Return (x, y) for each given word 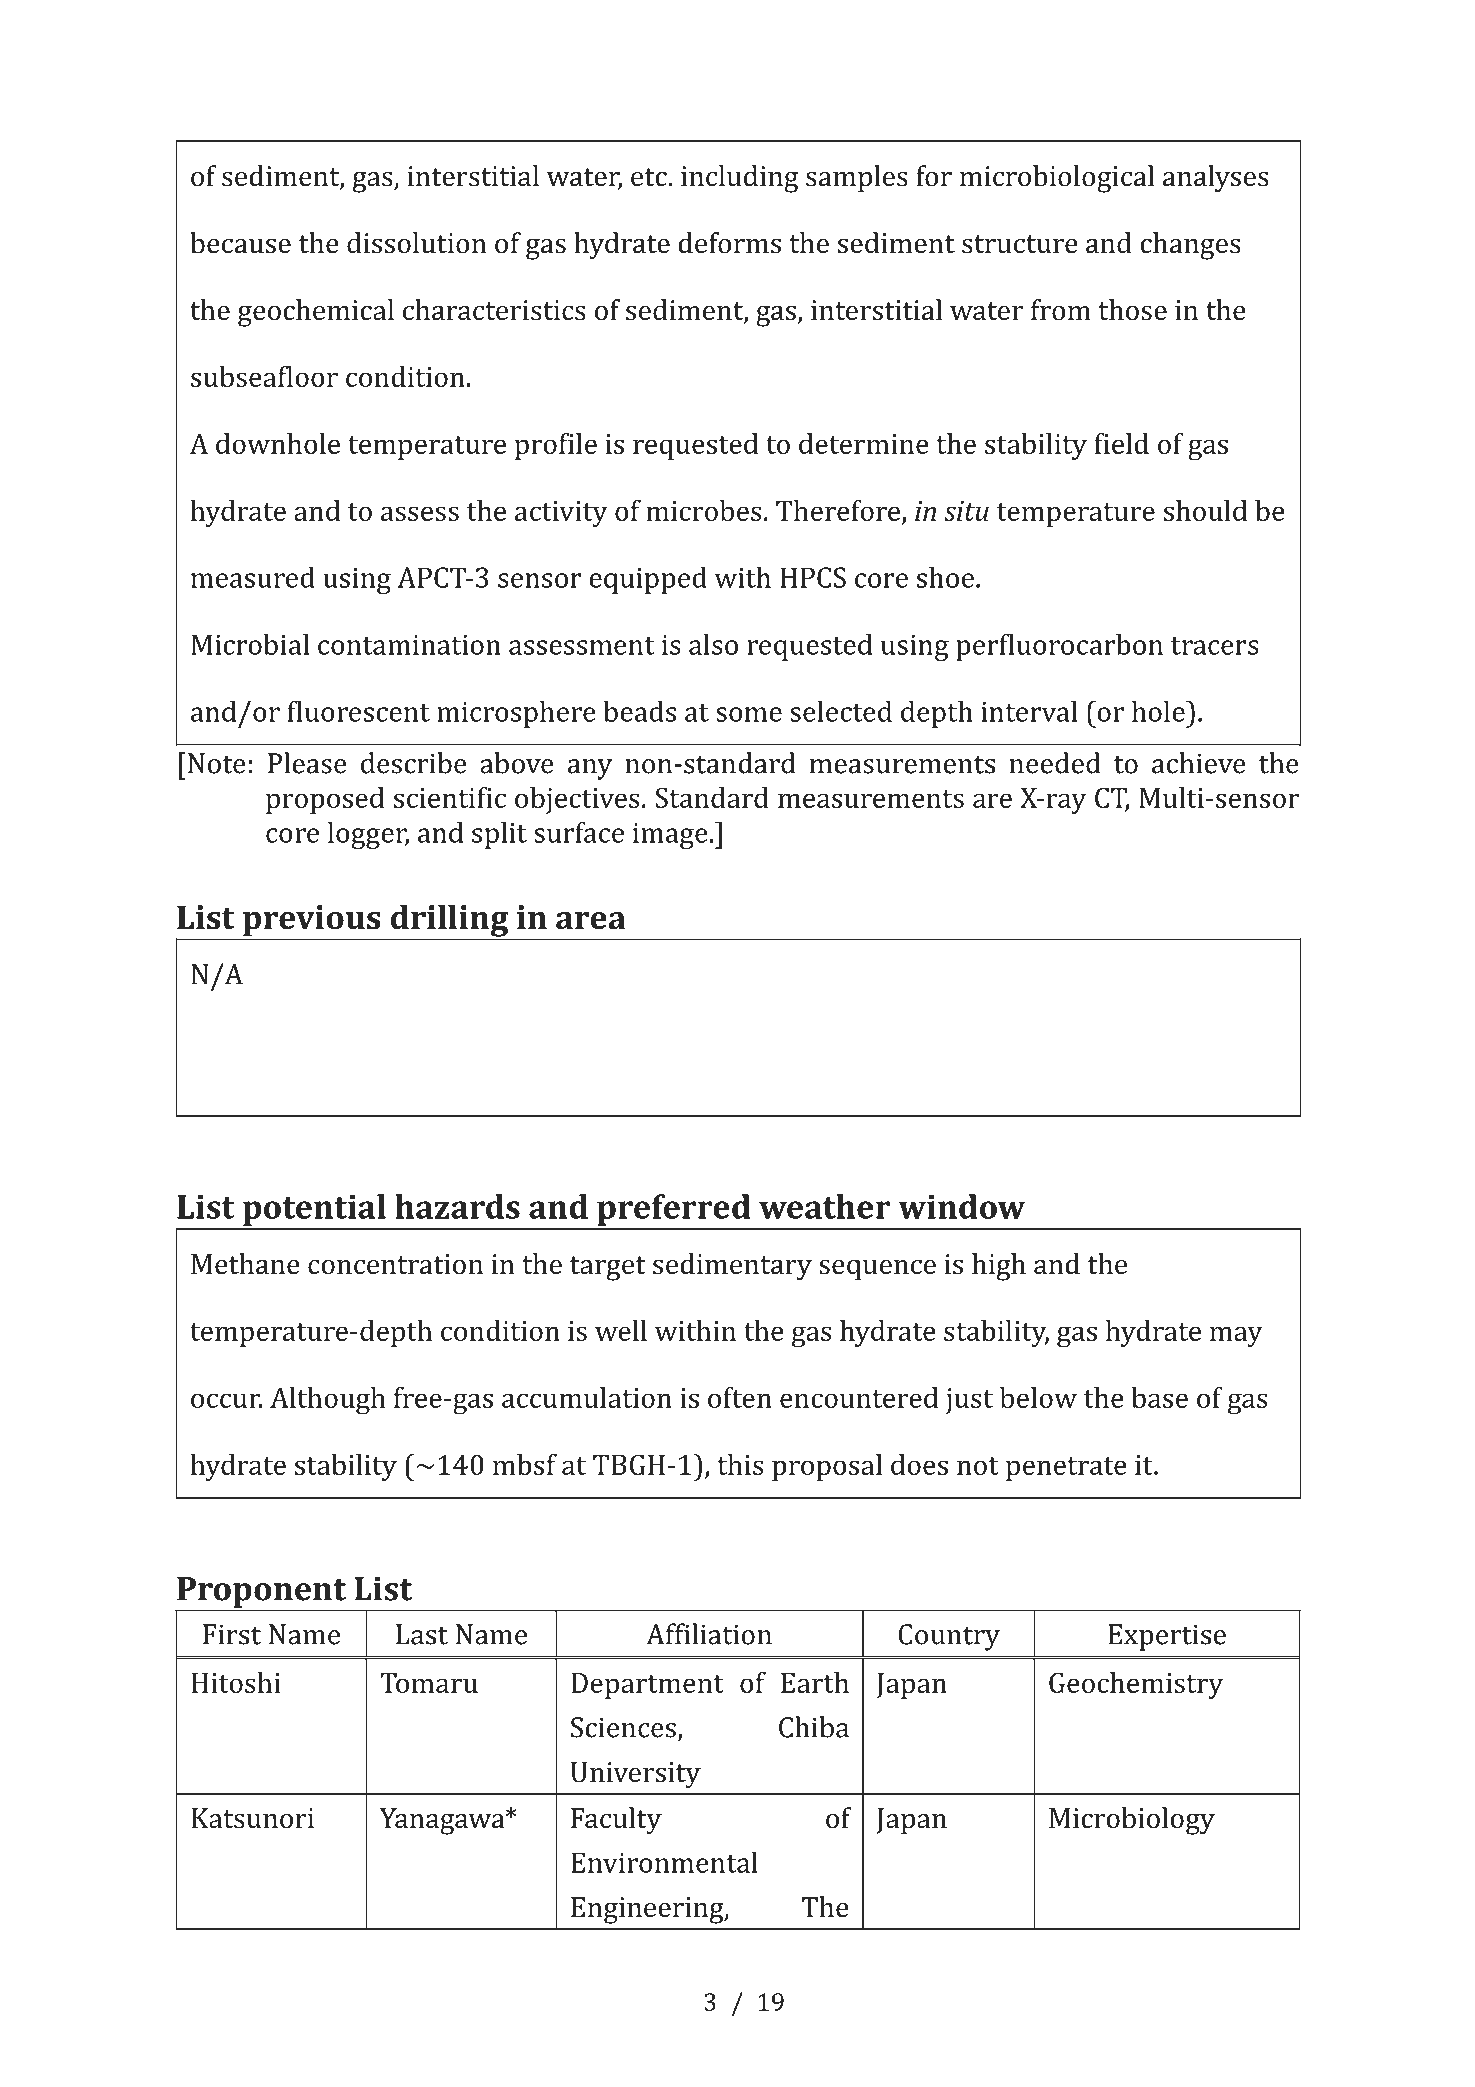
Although (328, 1401)
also (713, 644)
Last (422, 1634)
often (740, 1397)
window (961, 1206)
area (591, 921)
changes (1190, 246)
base (1159, 1397)
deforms (729, 243)
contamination (409, 645)
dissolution (417, 243)
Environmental (664, 1862)
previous (311, 922)
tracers (1215, 646)
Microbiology (1132, 1821)
